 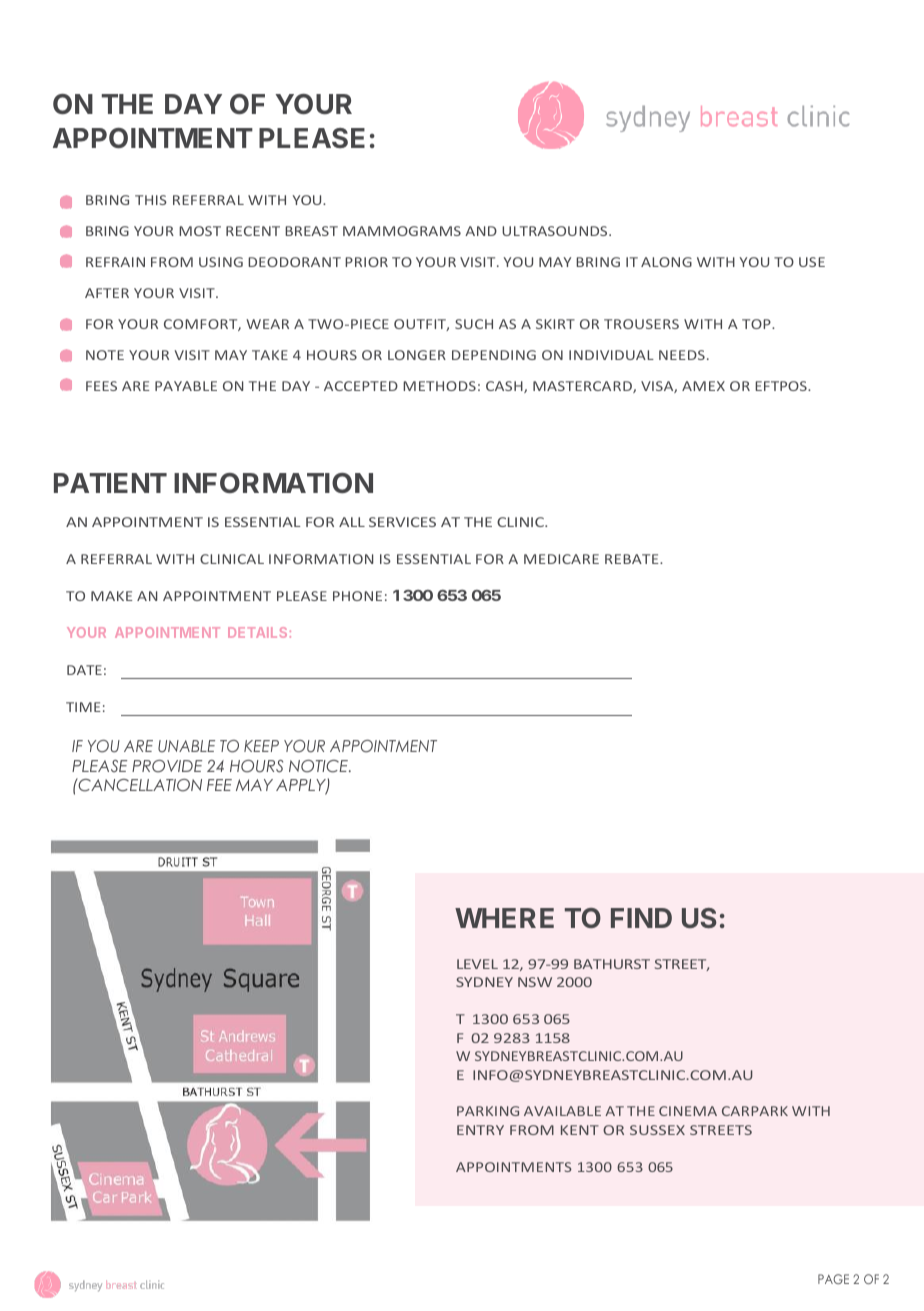 What do you see at coordinates (481, 231) in the image?
I see `AND` at bounding box center [481, 231].
